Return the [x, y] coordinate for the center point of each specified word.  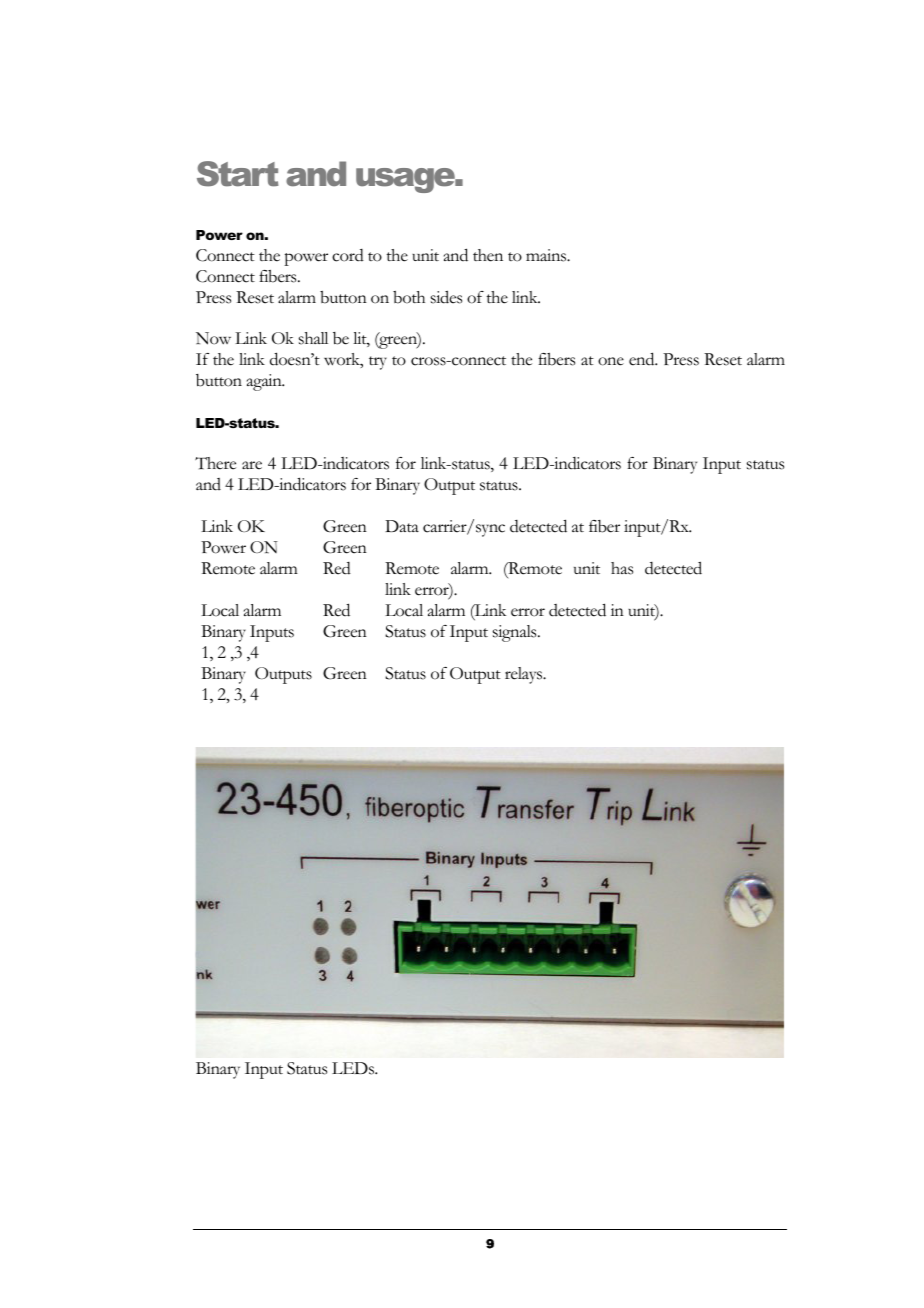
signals [516, 633]
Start [238, 174]
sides [446, 297]
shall [313, 338]
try [378, 363]
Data [402, 526]
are [252, 465]
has [622, 568]
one [611, 361]
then [488, 255]
